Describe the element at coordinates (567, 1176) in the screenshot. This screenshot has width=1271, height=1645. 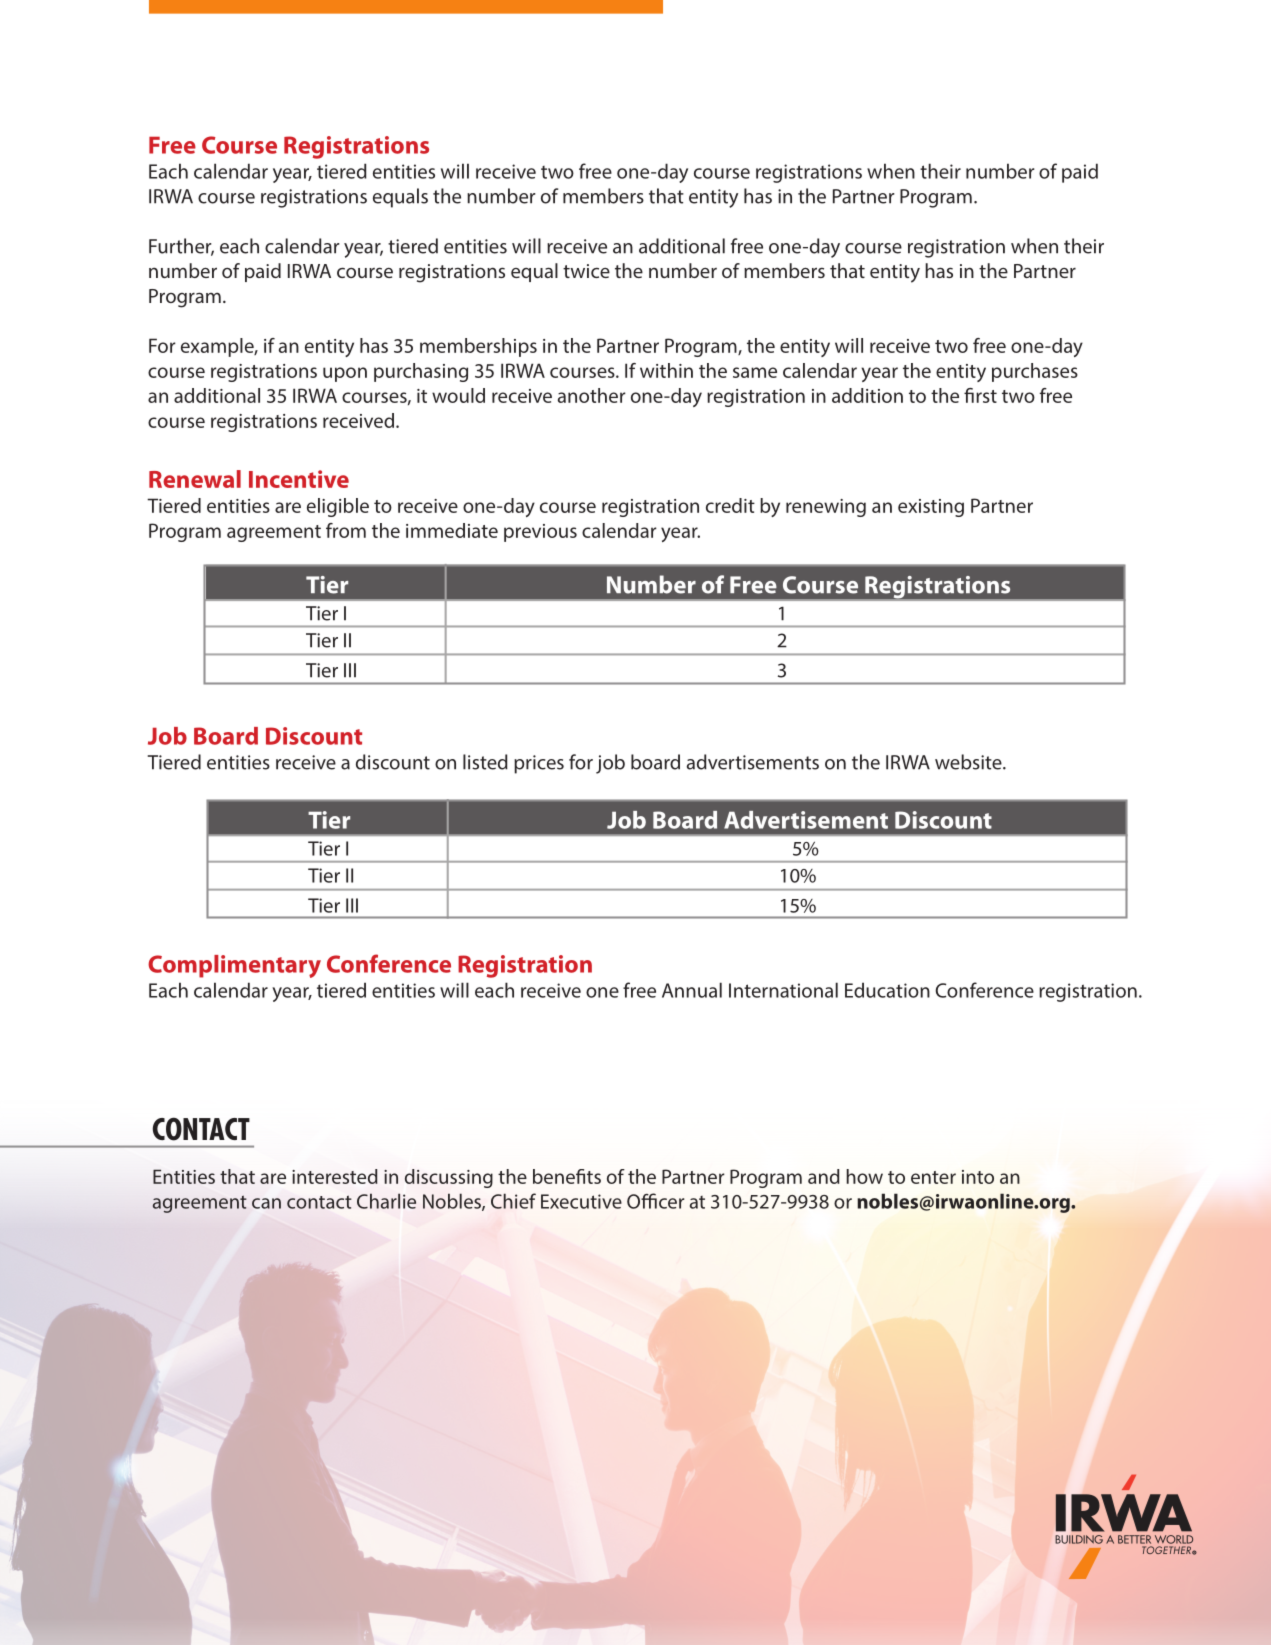
I see `benefits` at that location.
